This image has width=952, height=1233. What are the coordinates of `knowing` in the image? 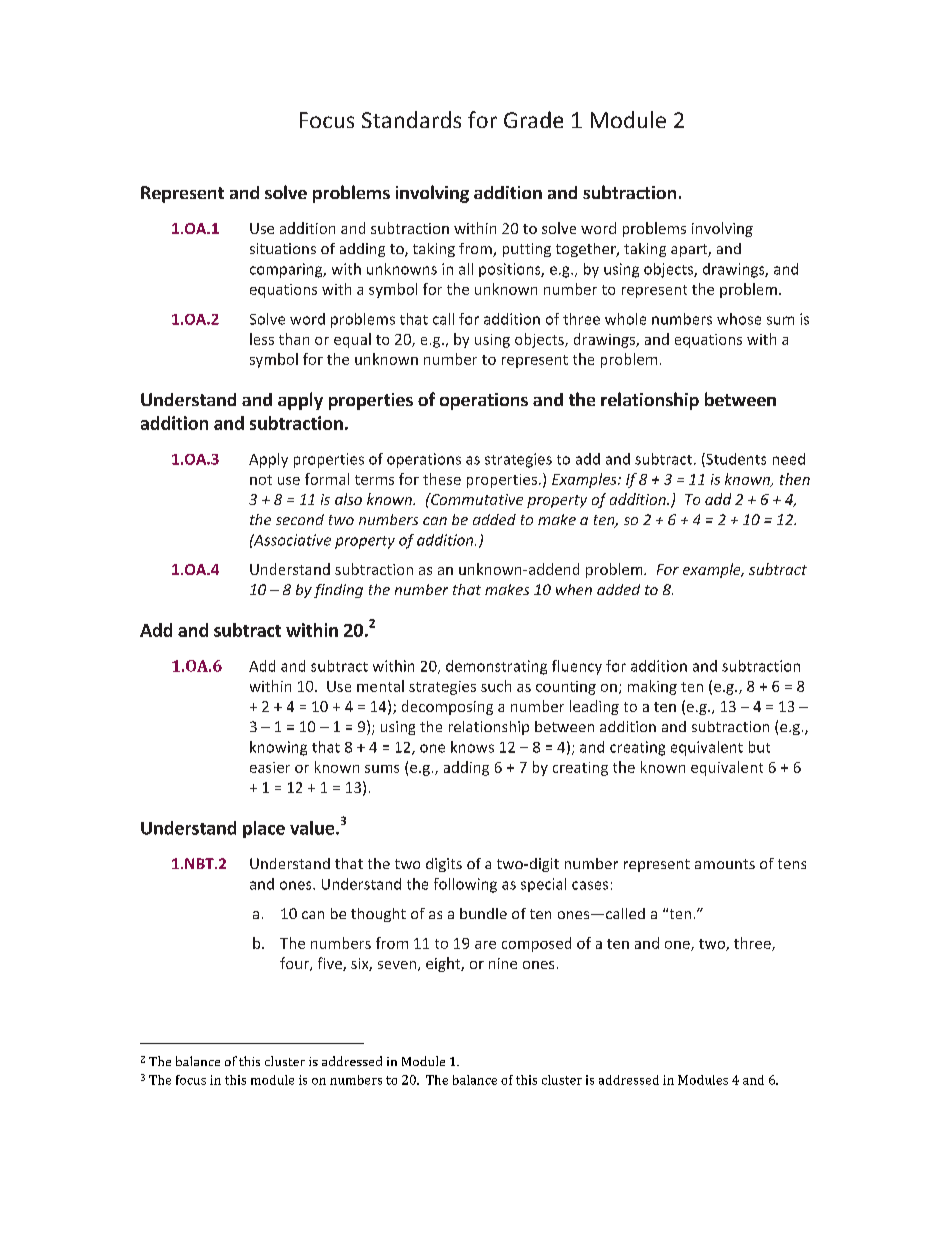 It's located at (278, 748).
